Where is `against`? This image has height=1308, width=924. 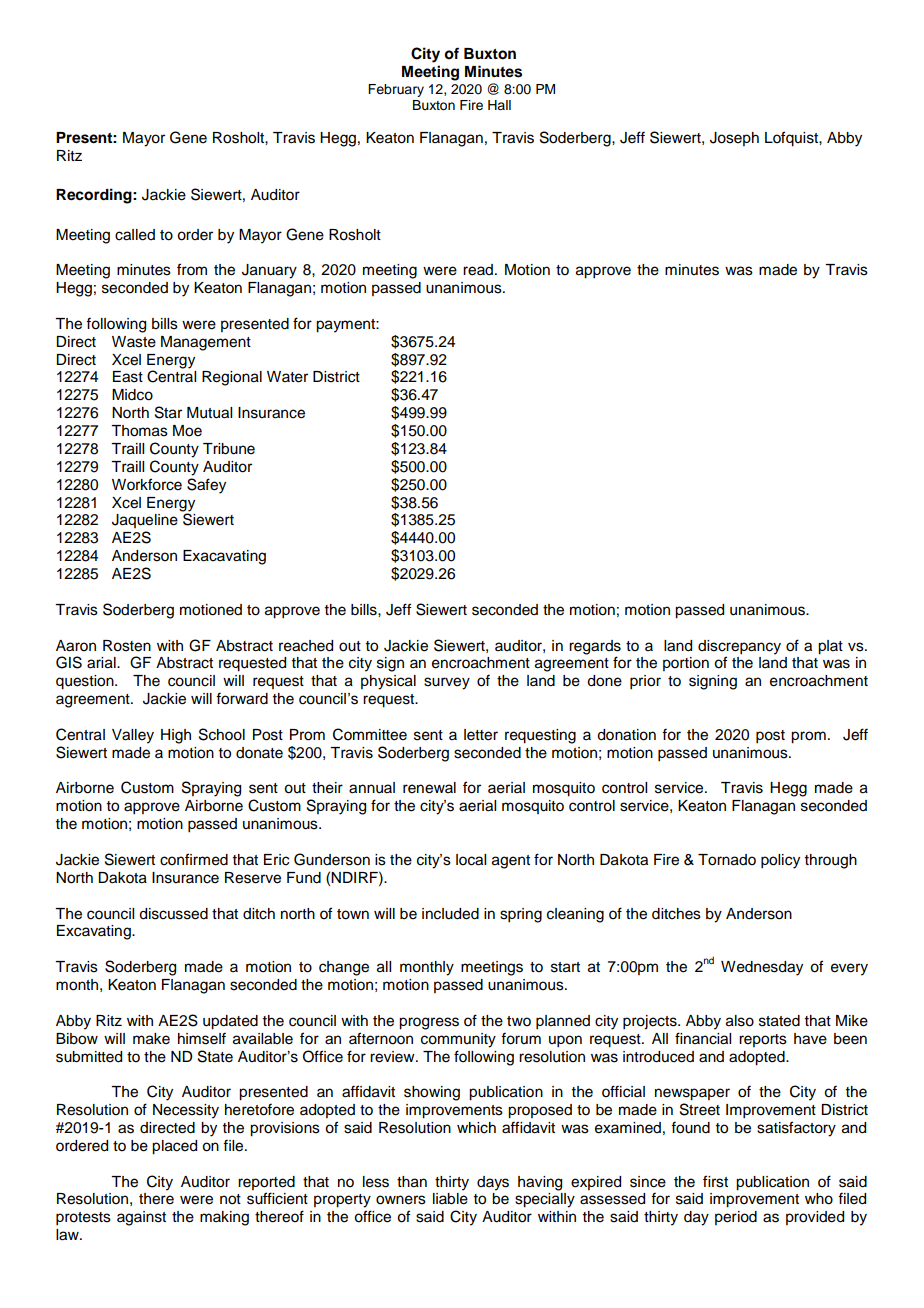
against is located at coordinates (141, 1218).
